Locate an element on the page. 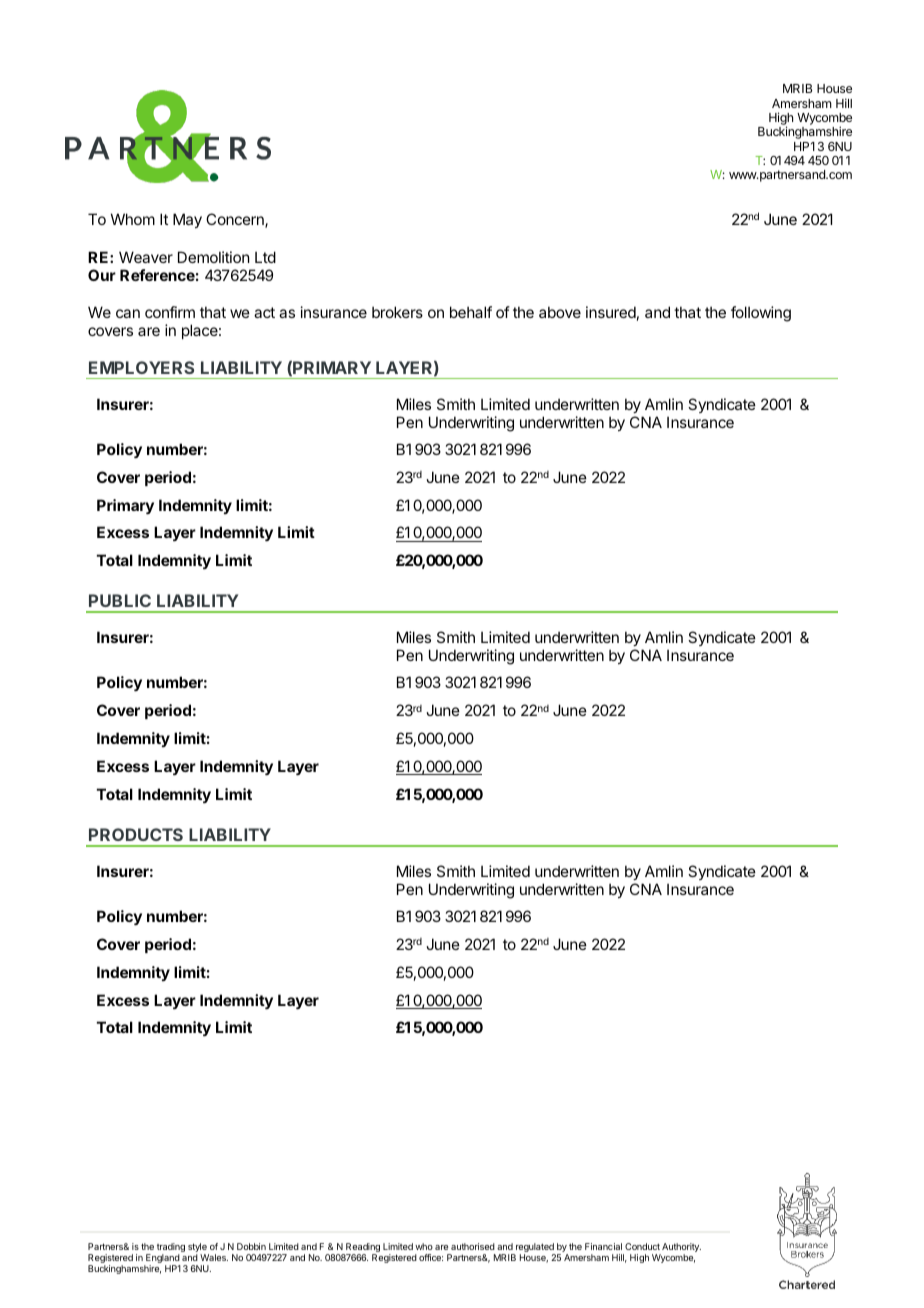  EMPLOYERS is located at coordinates (141, 367).
